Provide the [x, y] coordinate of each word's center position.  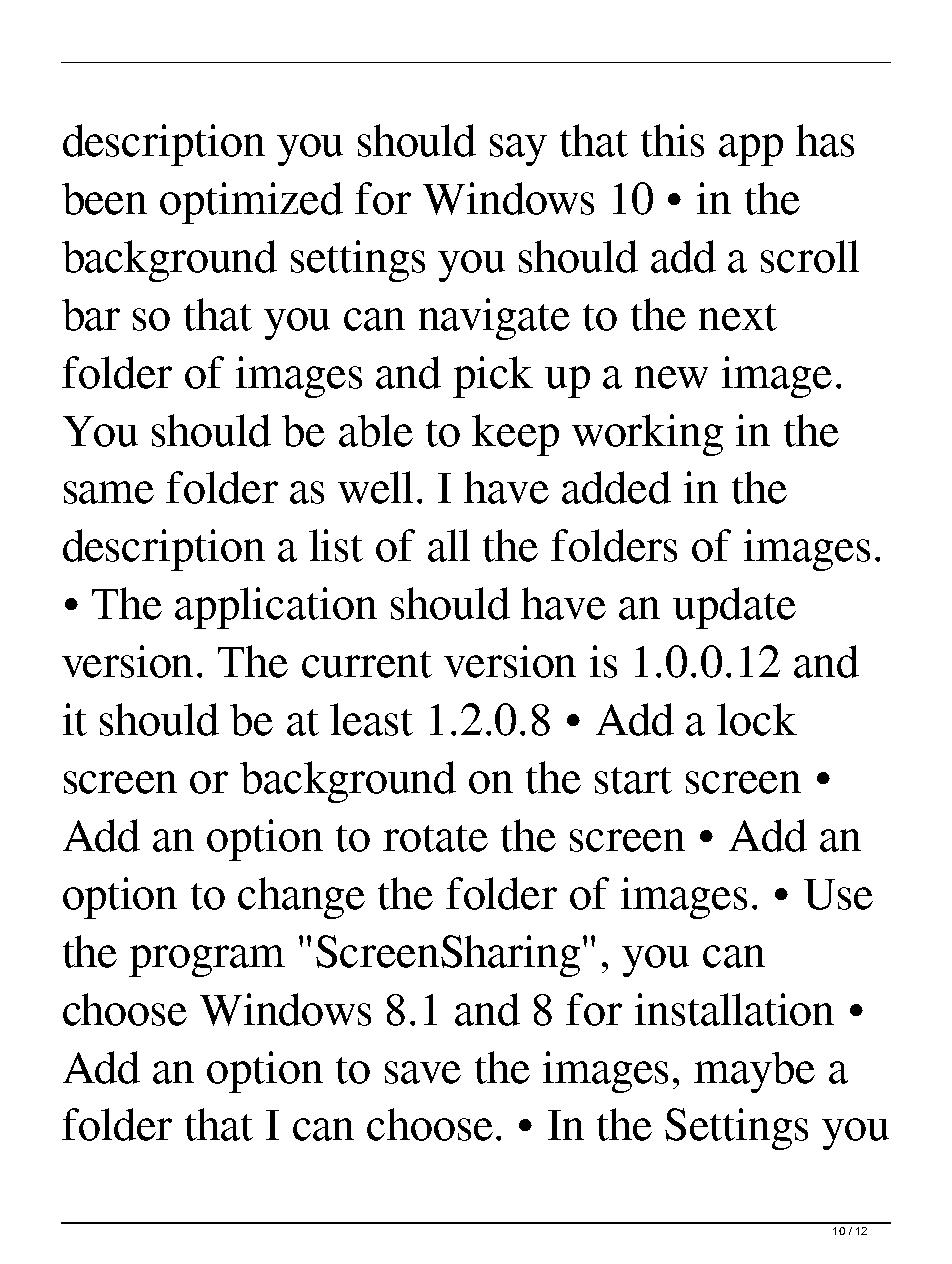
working [647, 435]
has [825, 140]
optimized [251, 203]
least [371, 719]
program [207, 961]
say [518, 150]
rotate [435, 838]
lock [757, 719]
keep [515, 435]
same [109, 492]
